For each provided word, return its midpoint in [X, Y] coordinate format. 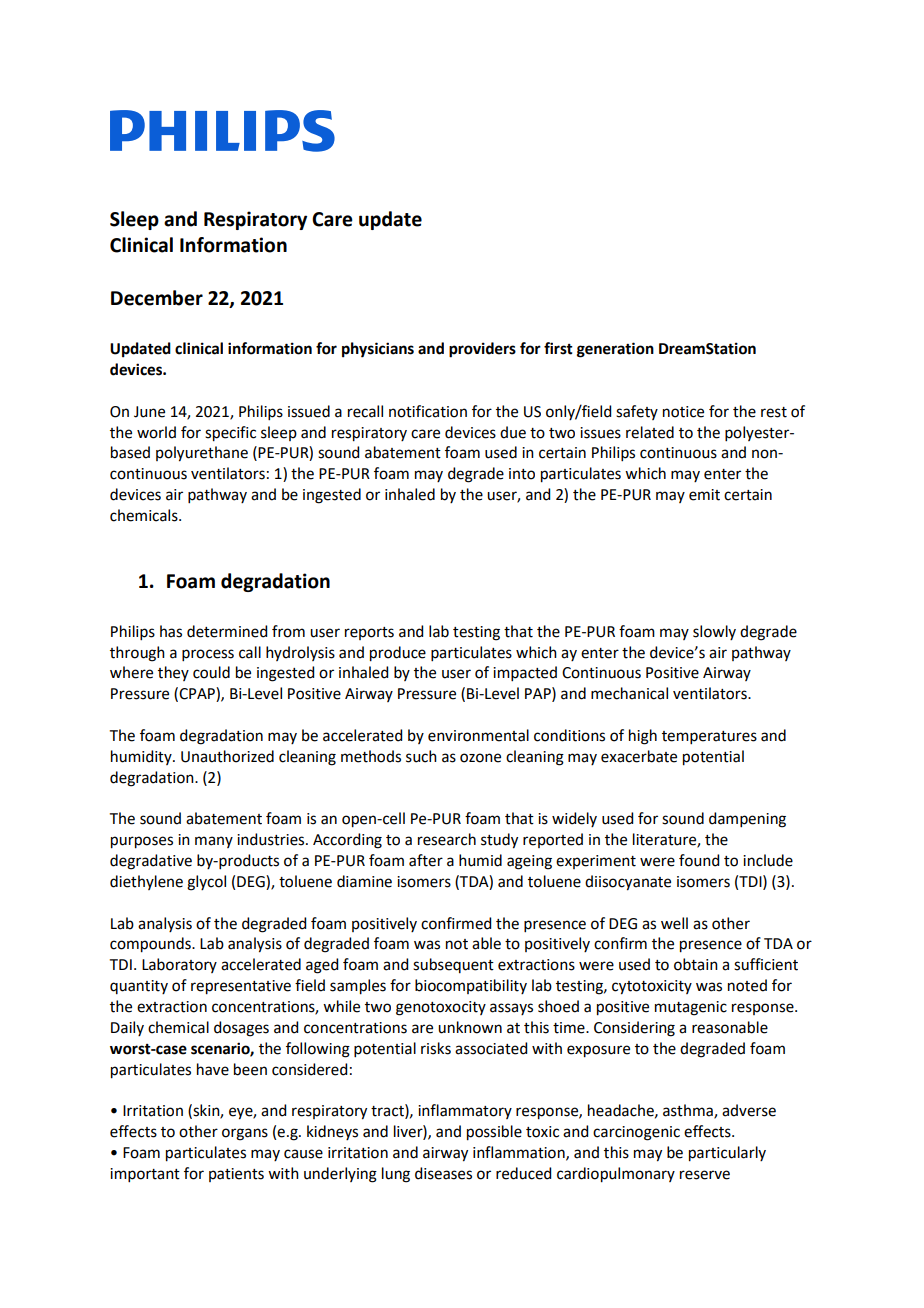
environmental [478, 735]
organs [245, 1134]
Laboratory [179, 965]
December [157, 298]
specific [230, 434]
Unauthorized [227, 756]
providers [482, 350]
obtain [696, 964]
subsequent [453, 965]
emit [704, 495]
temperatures [709, 737]
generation [615, 350]
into [522, 474]
